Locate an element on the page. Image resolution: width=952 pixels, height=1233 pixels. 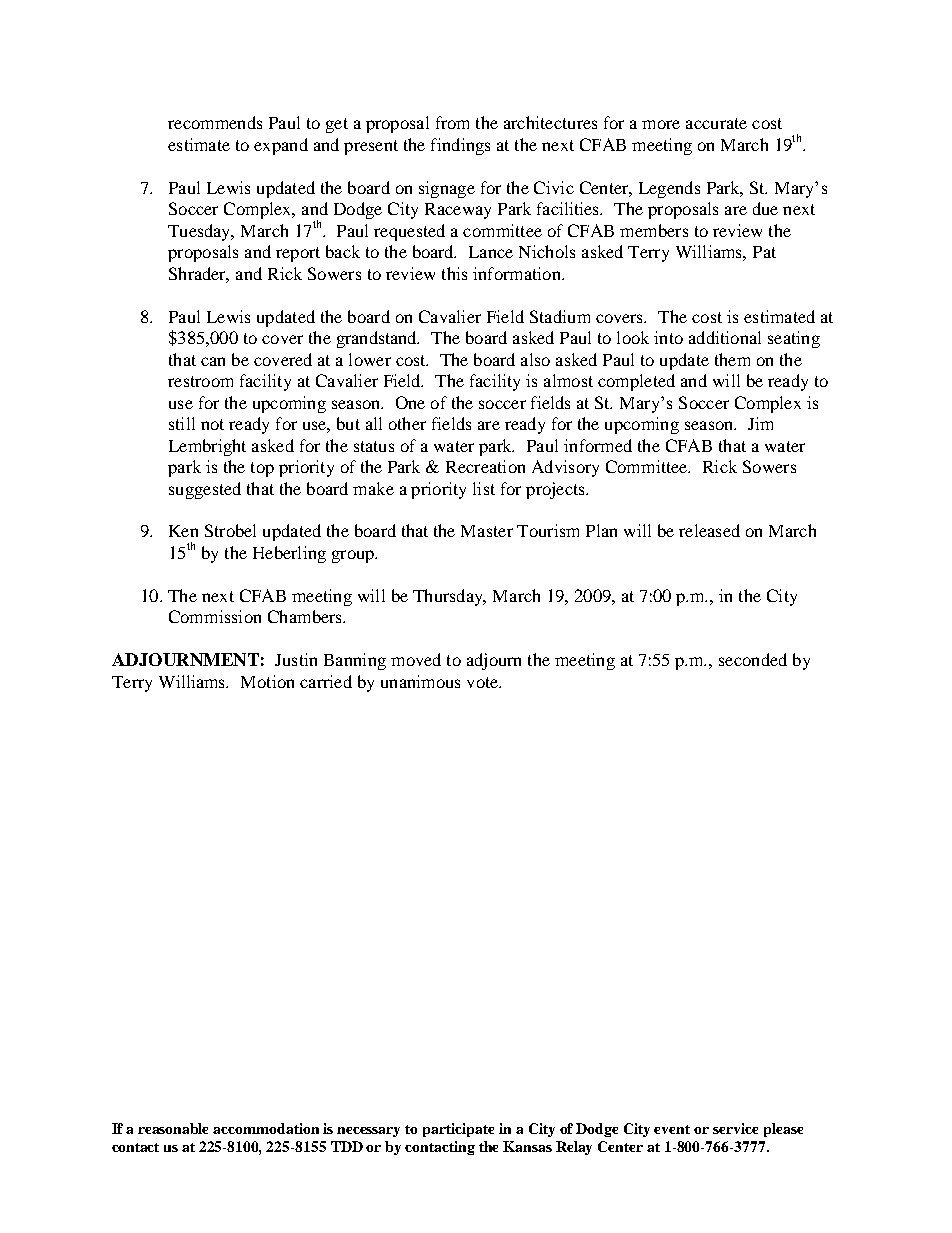
TDD is located at coordinates (347, 1146).
